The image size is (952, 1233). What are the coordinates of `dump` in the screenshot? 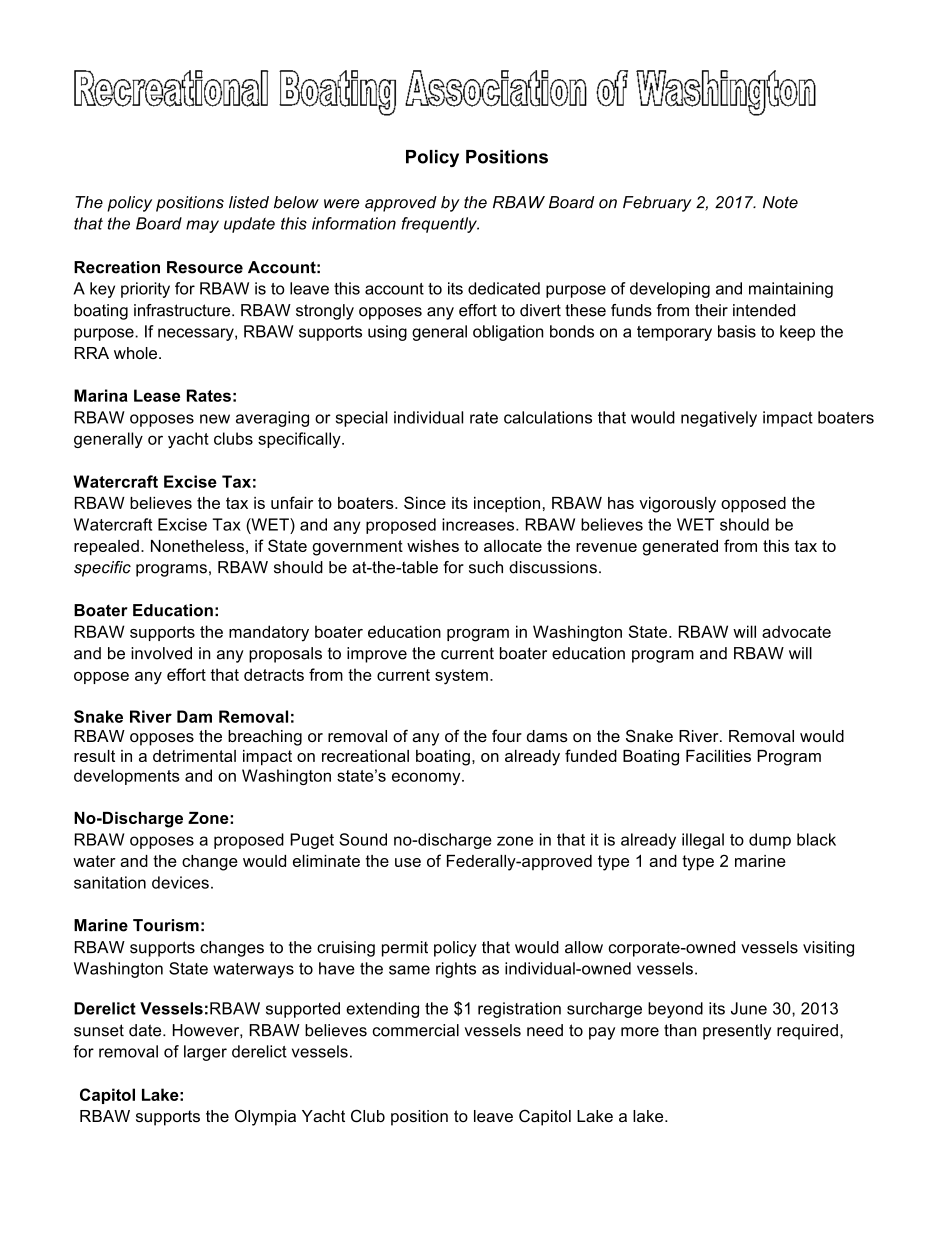 It's located at (770, 841).
